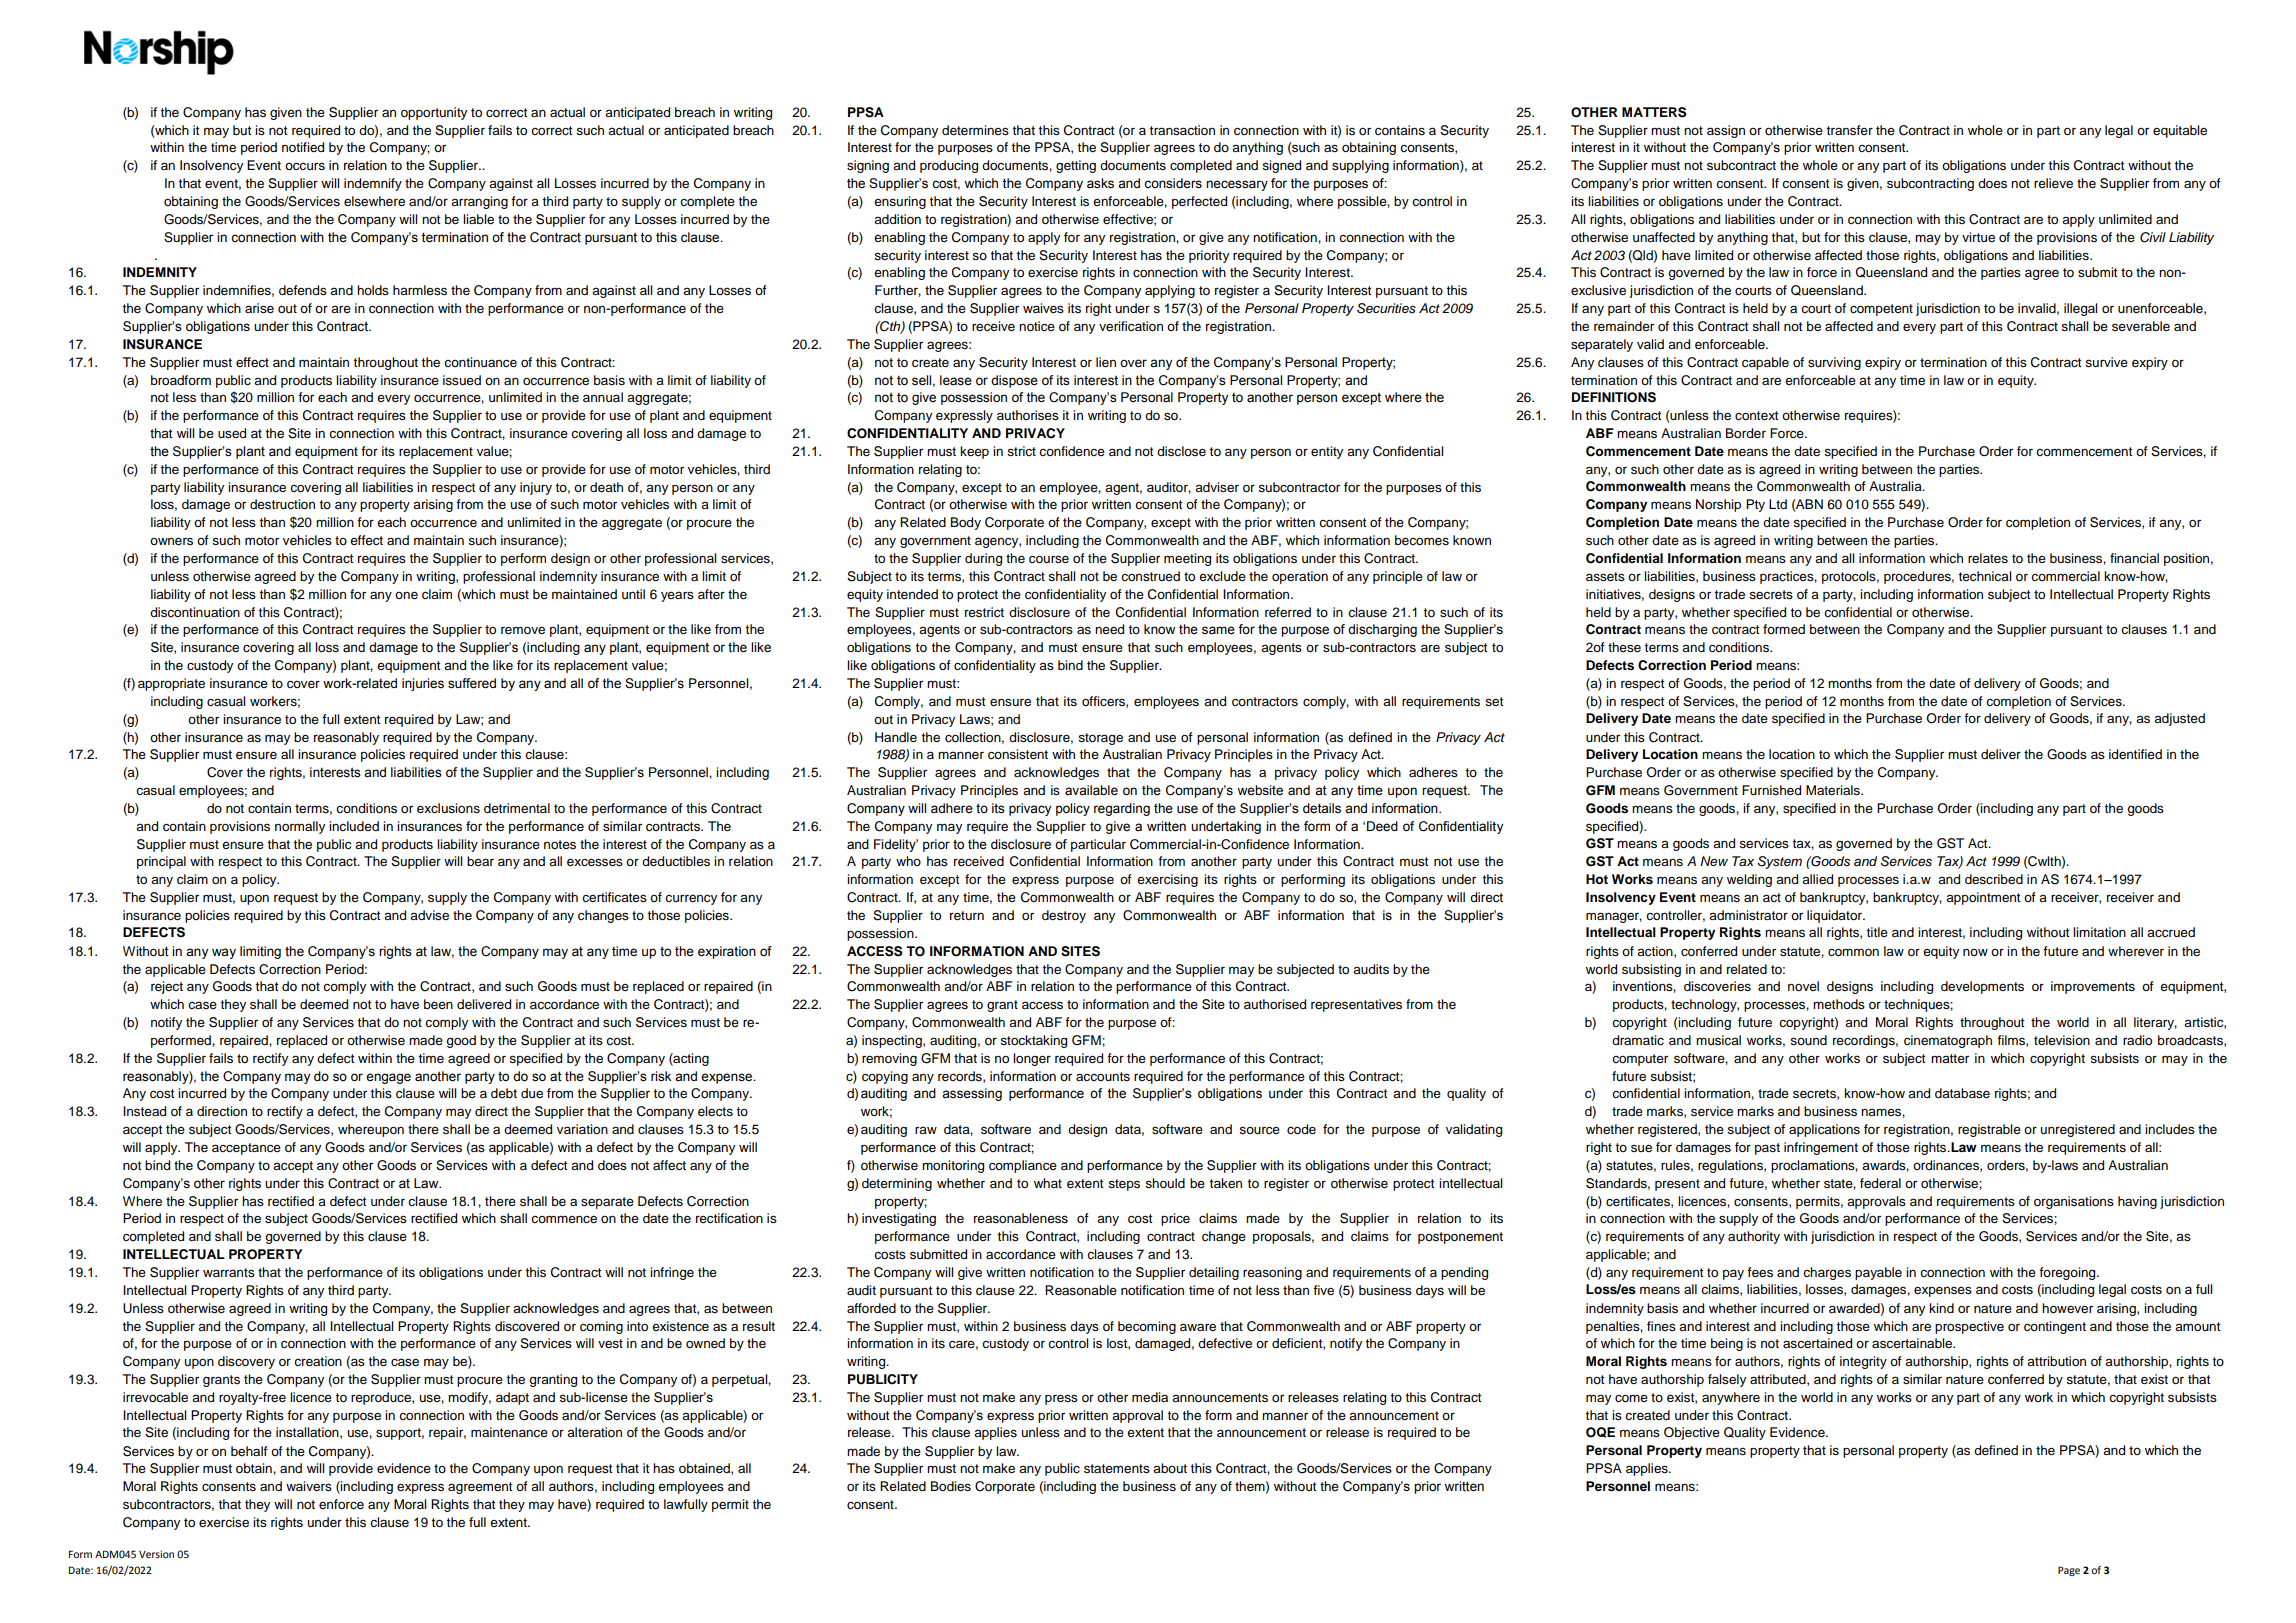  What do you see at coordinates (2053, 183) in the image?
I see `relieve` at bounding box center [2053, 183].
